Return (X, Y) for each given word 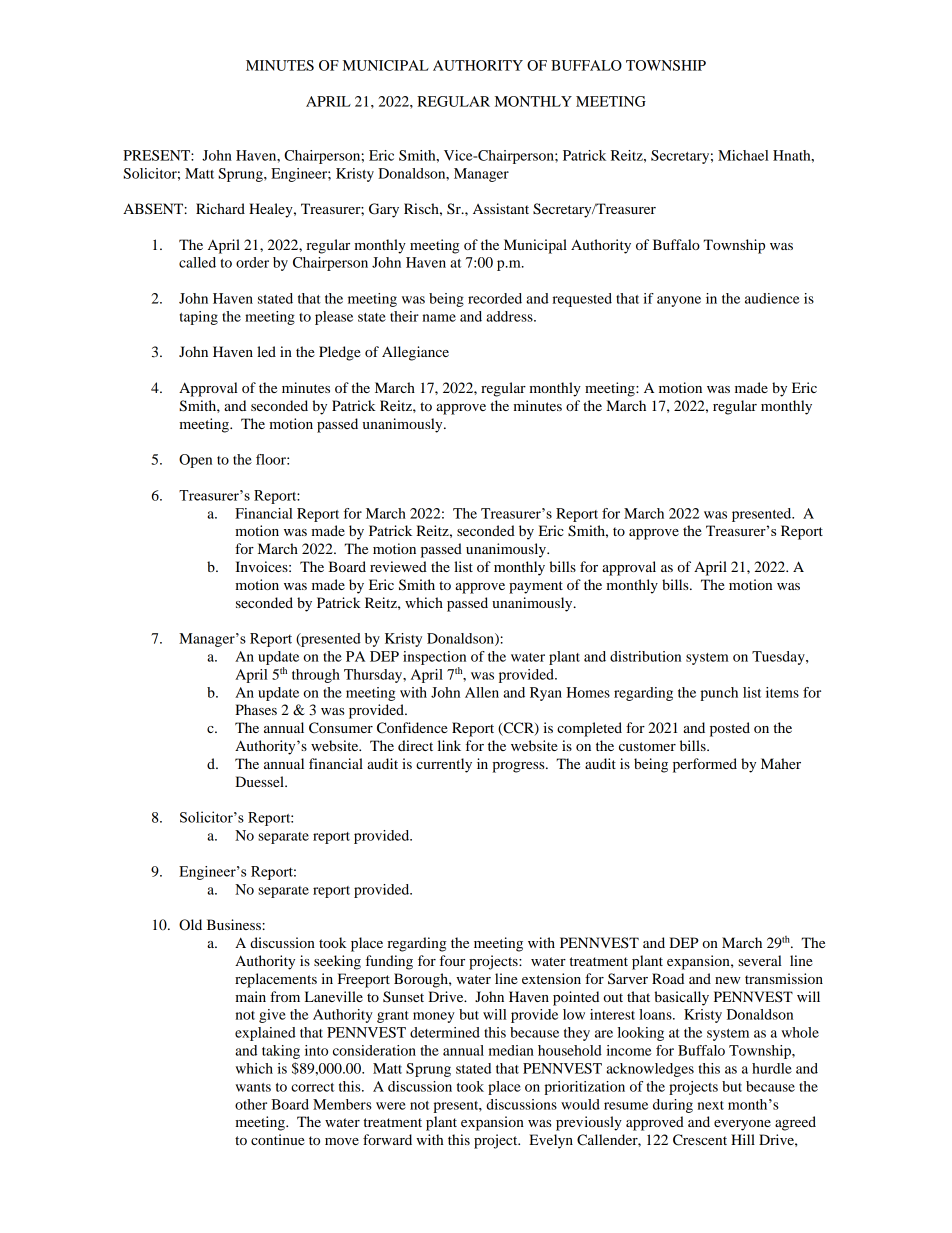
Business (235, 924)
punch (719, 694)
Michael (743, 155)
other (251, 1104)
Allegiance (415, 353)
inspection (434, 658)
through (316, 676)
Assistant (501, 208)
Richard (220, 208)
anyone (679, 301)
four (452, 960)
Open (195, 461)
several (760, 960)
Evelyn (551, 1141)
